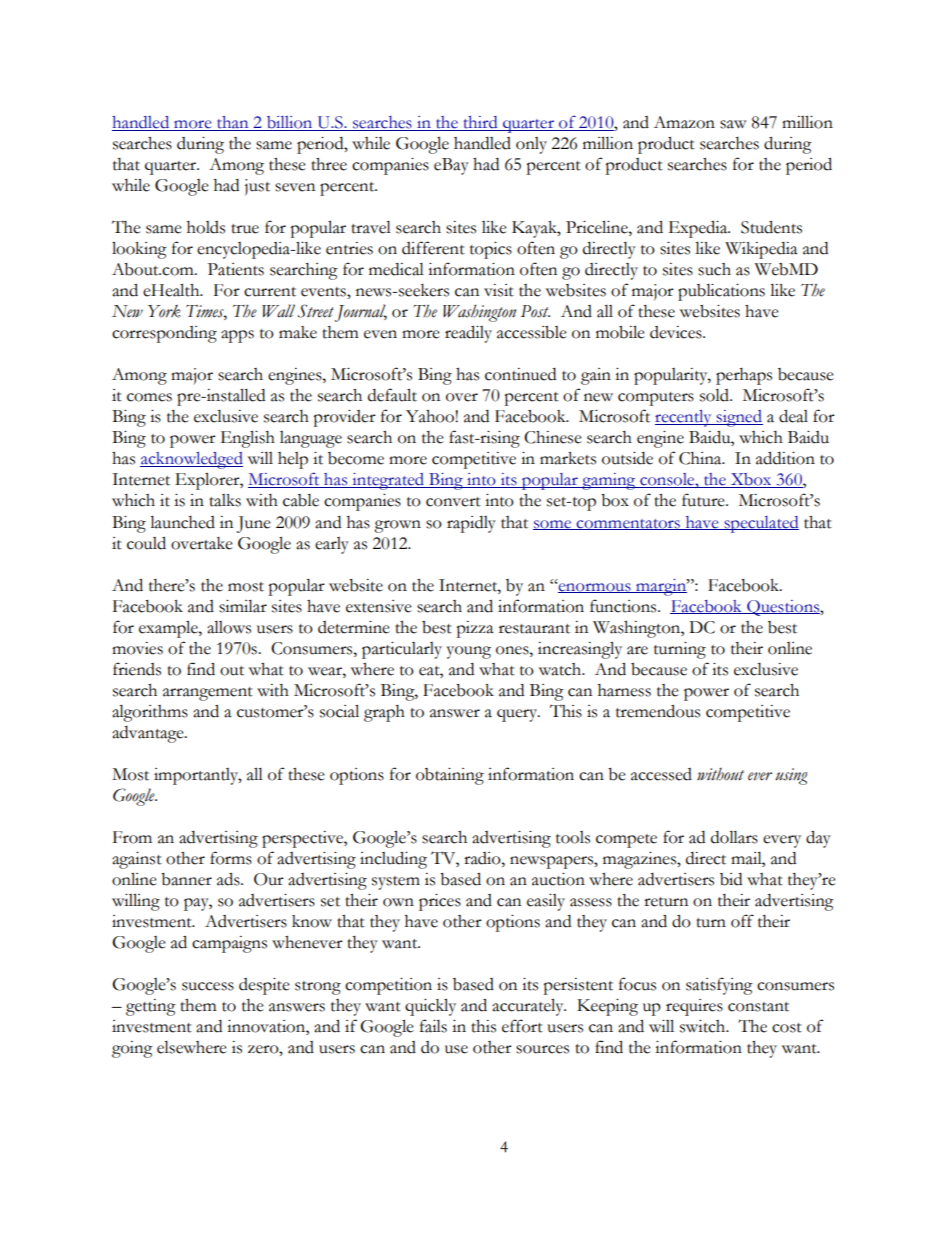 The image size is (952, 1233). What do you see at coordinates (233, 123) in the screenshot?
I see `than` at bounding box center [233, 123].
